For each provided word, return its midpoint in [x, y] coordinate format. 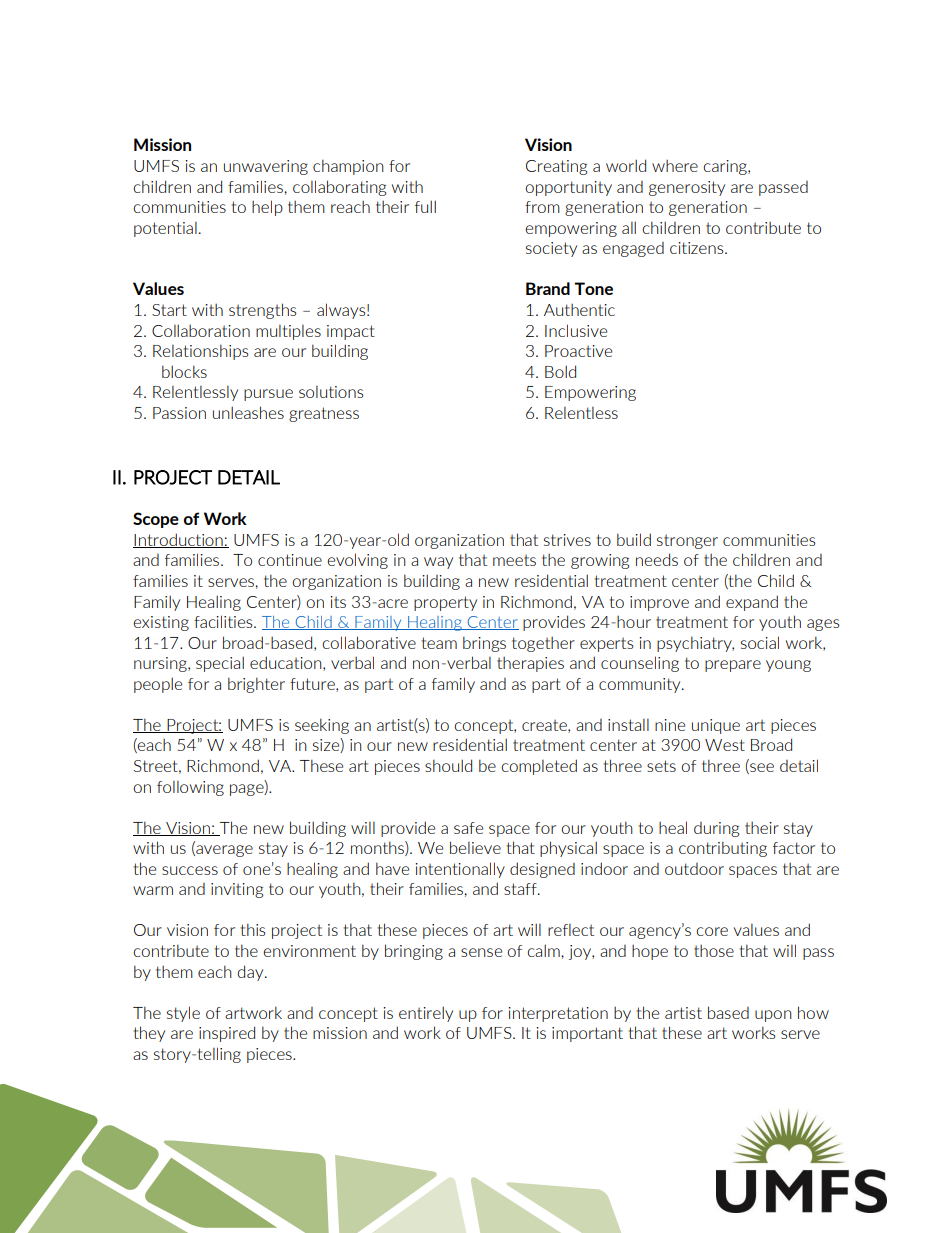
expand [752, 603]
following [190, 788]
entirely [426, 1014]
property [445, 603]
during [717, 829]
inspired [227, 1034]
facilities [224, 621]
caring [726, 167]
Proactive [578, 351]
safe [468, 828]
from [542, 207]
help [267, 208]
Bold [560, 371]
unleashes [248, 412]
